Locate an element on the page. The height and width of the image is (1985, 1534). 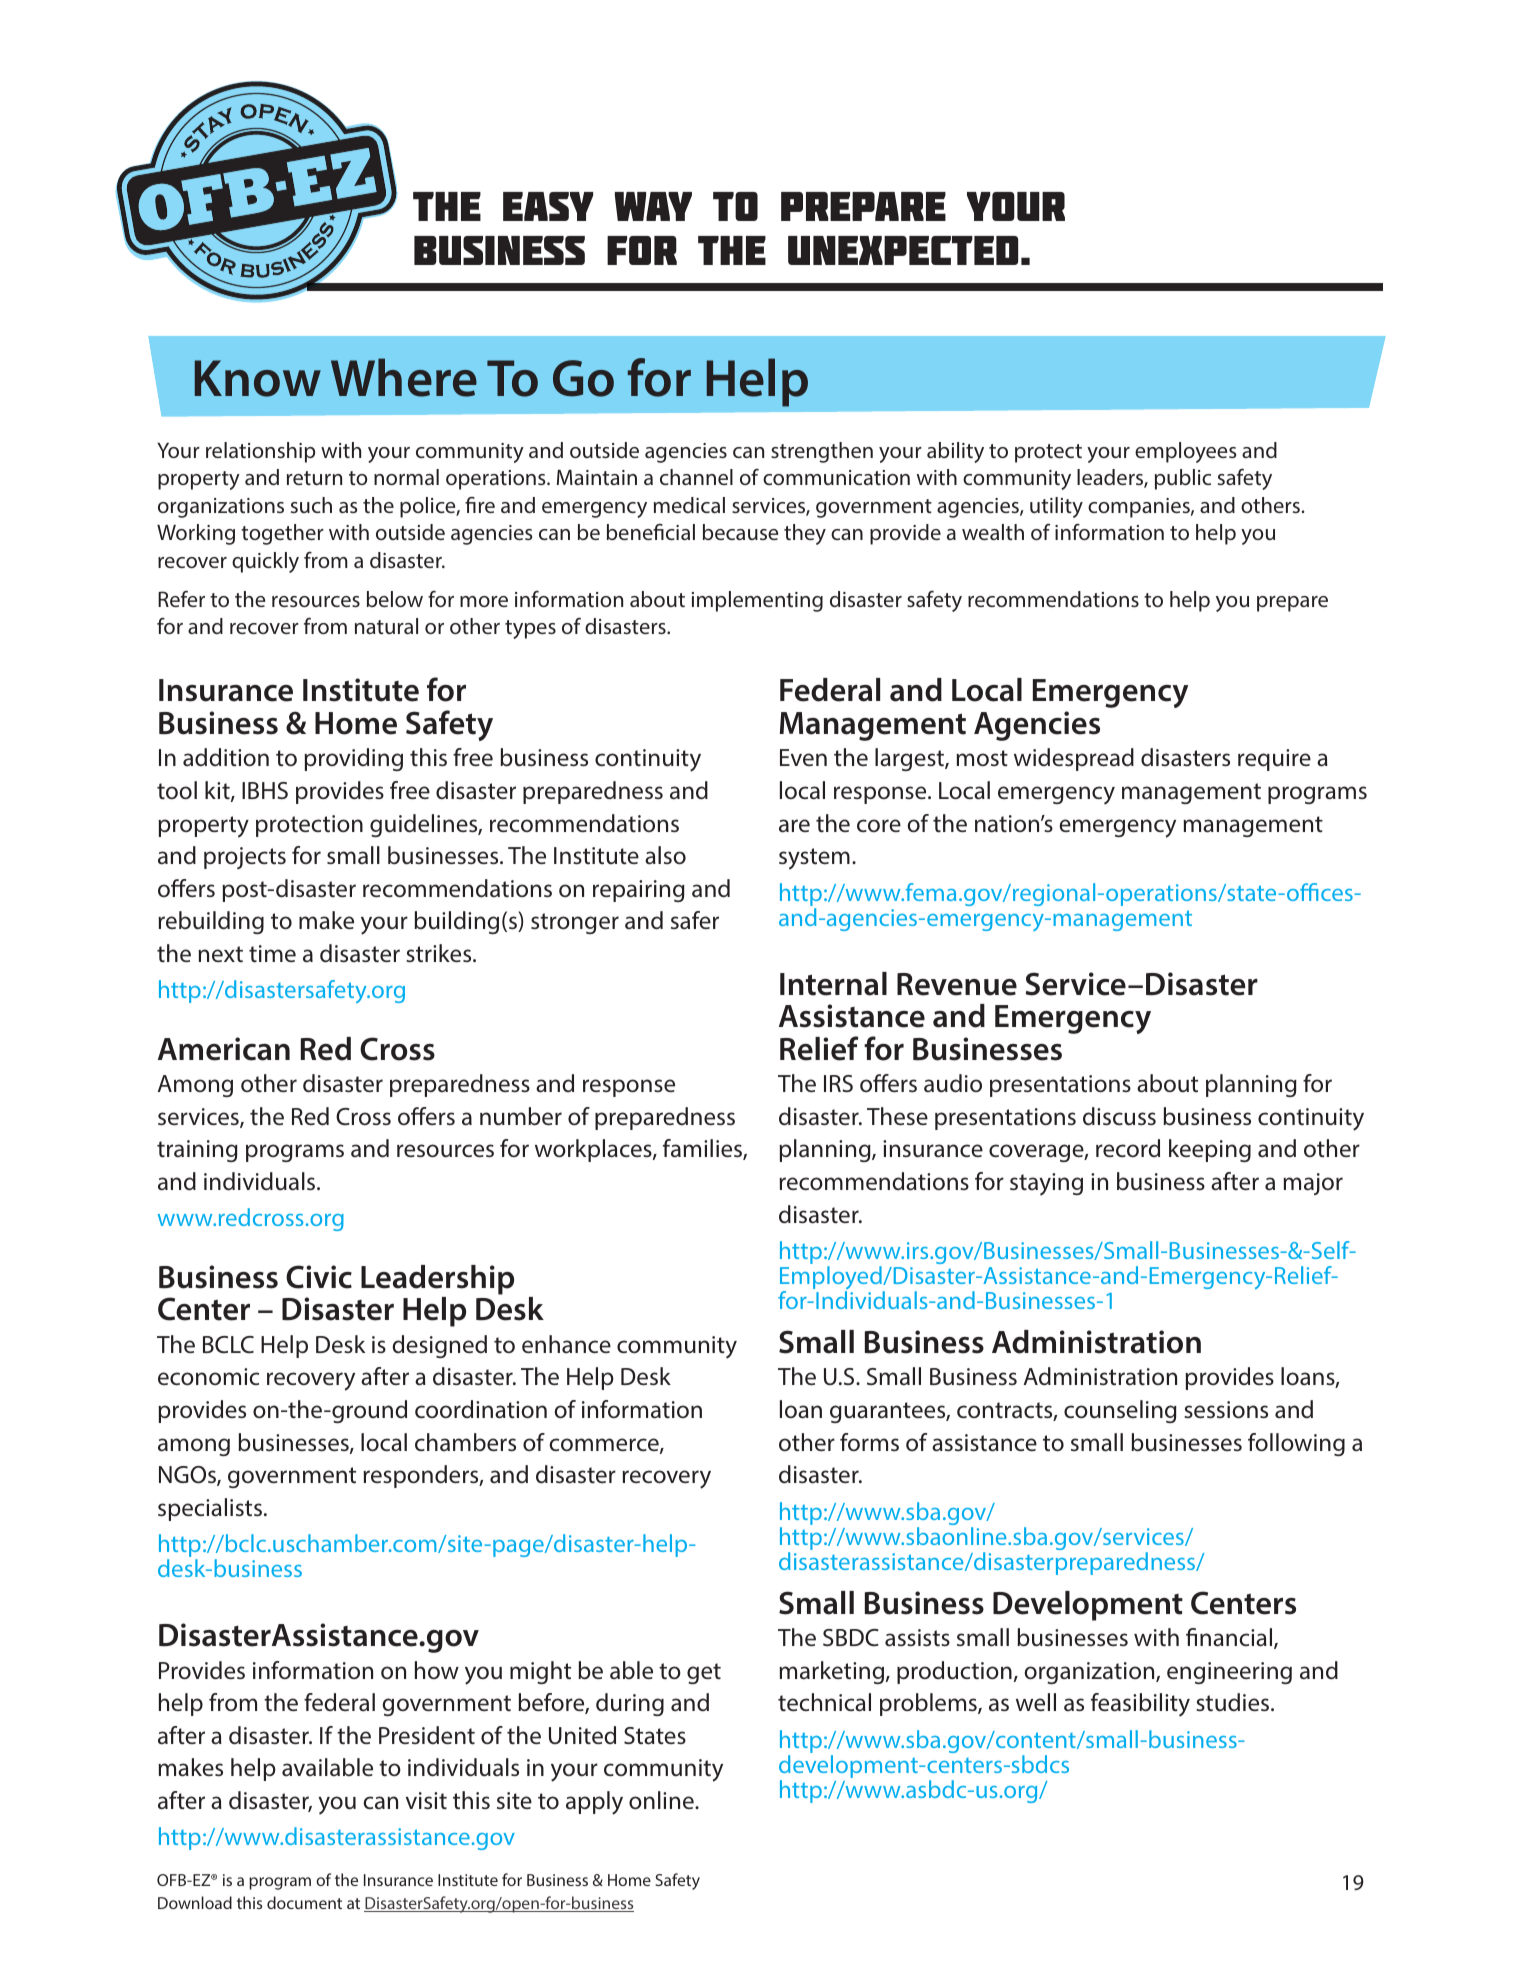
Know is located at coordinates (258, 378).
